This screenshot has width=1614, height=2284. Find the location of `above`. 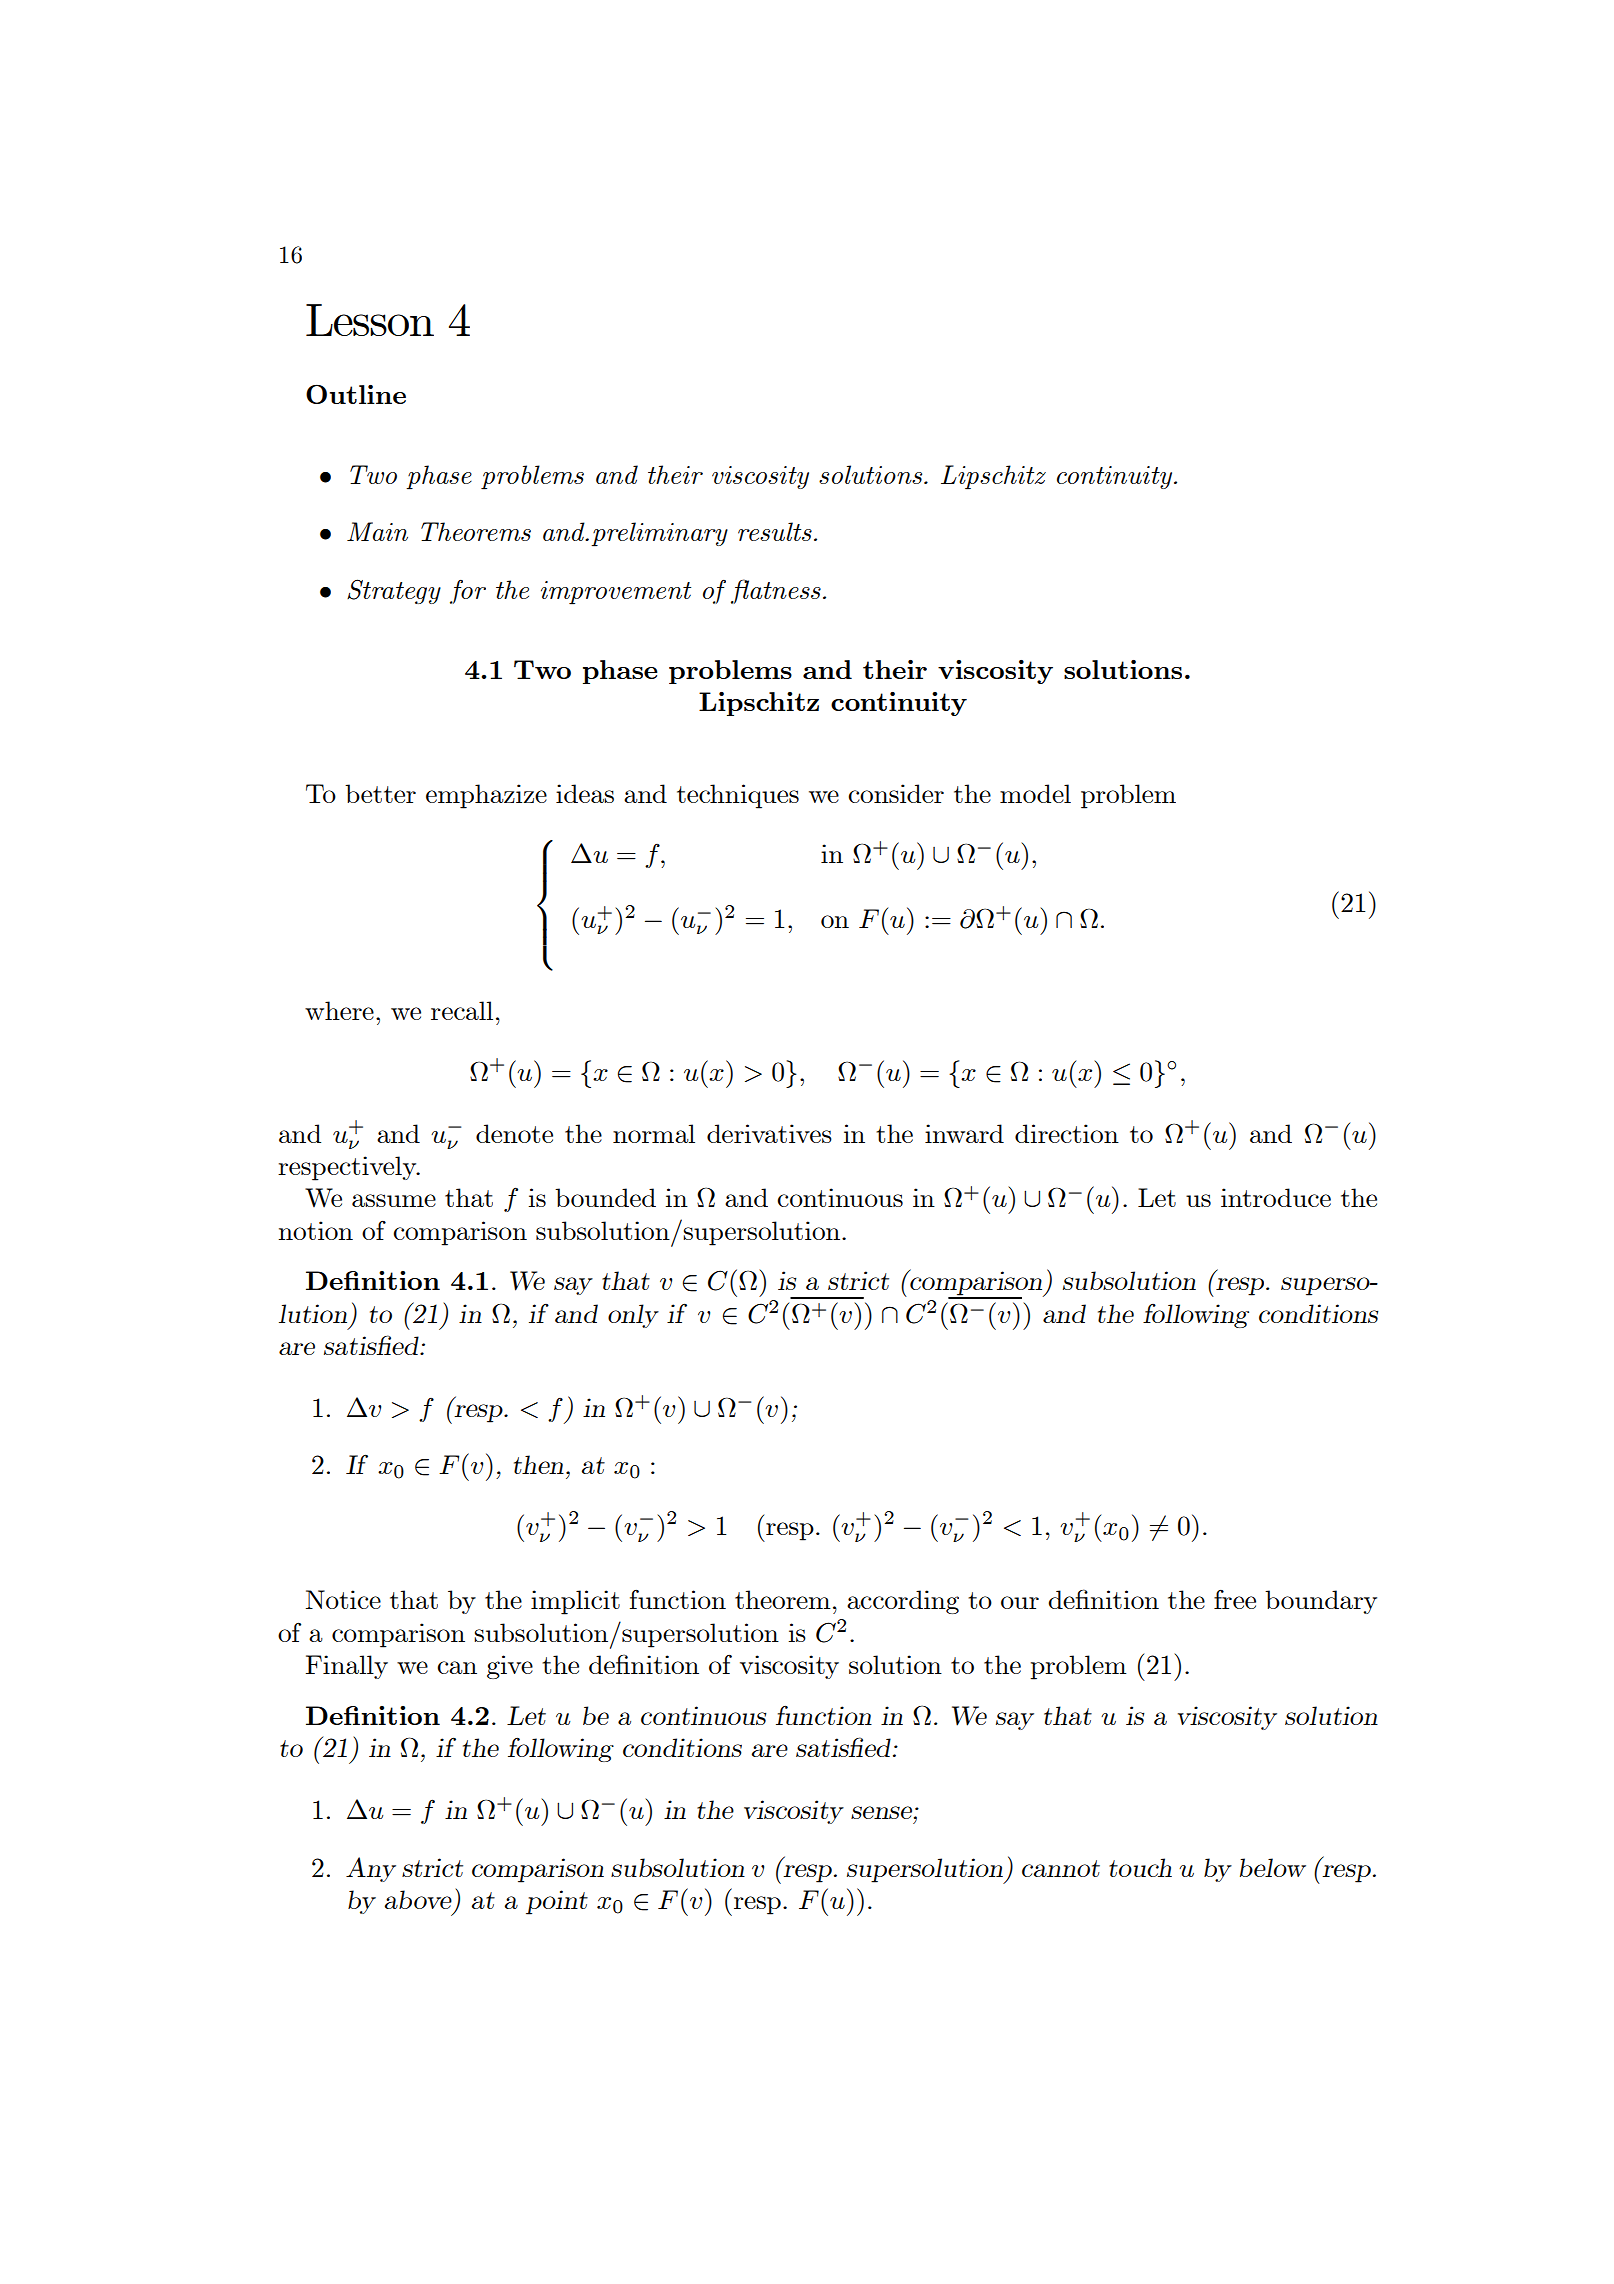

above is located at coordinates (418, 1899).
